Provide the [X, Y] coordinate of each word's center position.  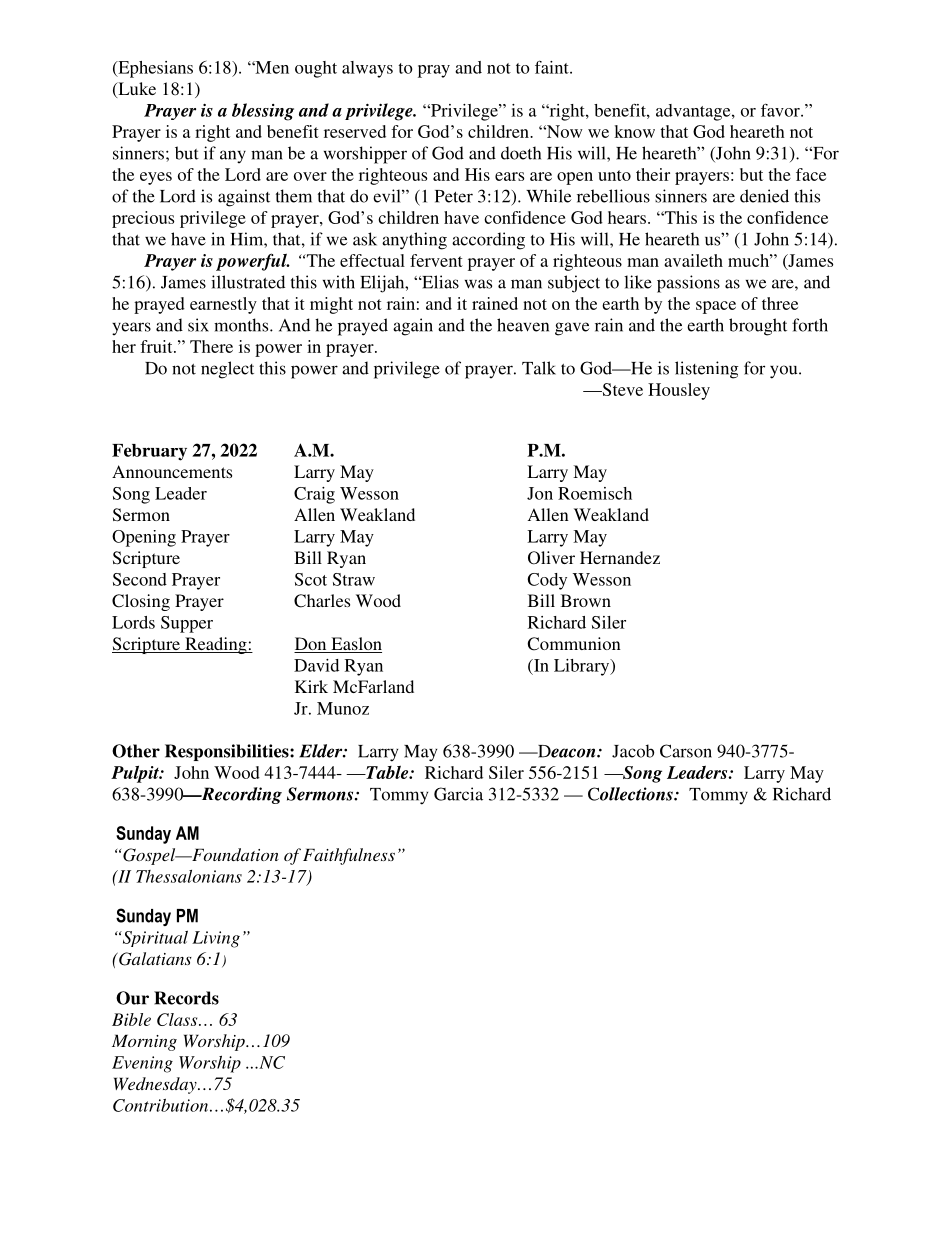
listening [707, 370]
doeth [521, 153]
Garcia [458, 794]
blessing [263, 112]
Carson [686, 751]
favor [781, 110]
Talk [539, 368]
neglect [227, 370]
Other [136, 751]
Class [178, 1019]
